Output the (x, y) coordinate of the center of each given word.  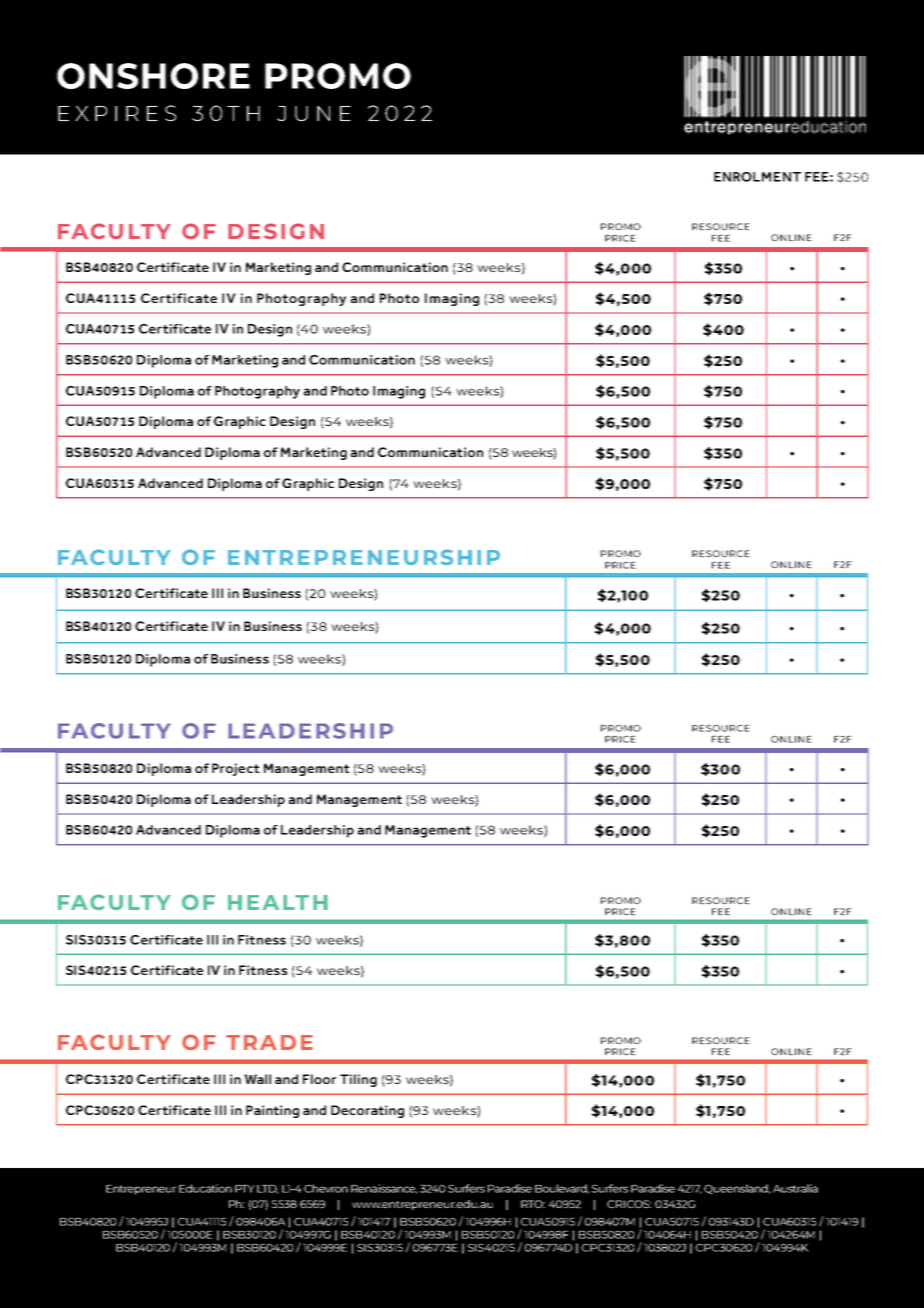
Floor (319, 1079)
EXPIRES (117, 113)
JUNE (314, 113)
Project (236, 769)
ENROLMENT (757, 177)
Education (205, 1188)
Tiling (358, 1080)
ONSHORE (153, 76)
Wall (257, 1079)
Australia (795, 1188)
